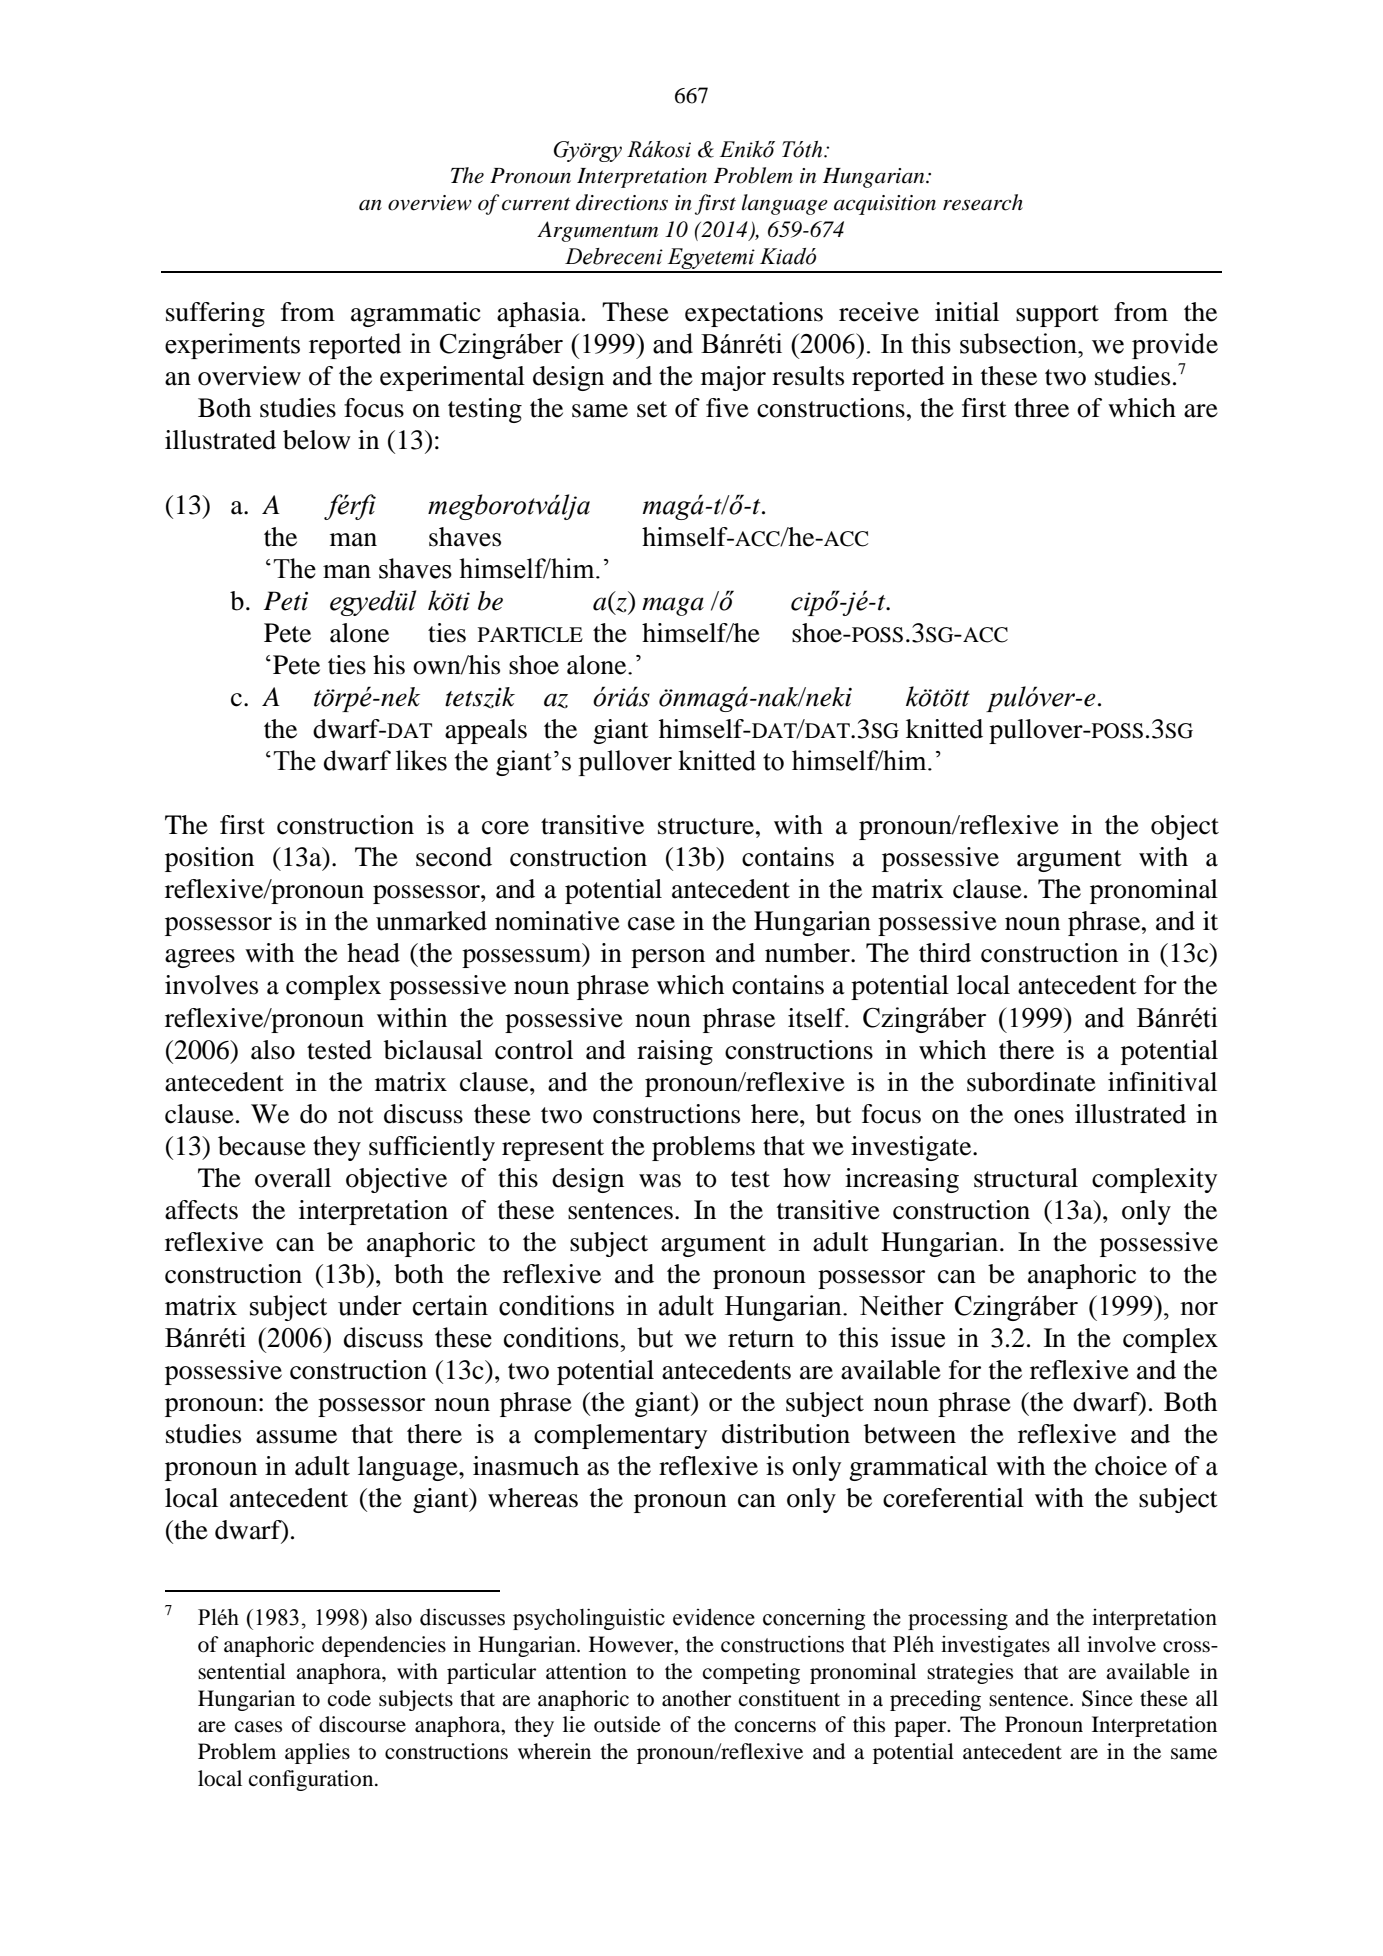 This image has height=1956, width=1383. I want to click on three, so click(1041, 408).
